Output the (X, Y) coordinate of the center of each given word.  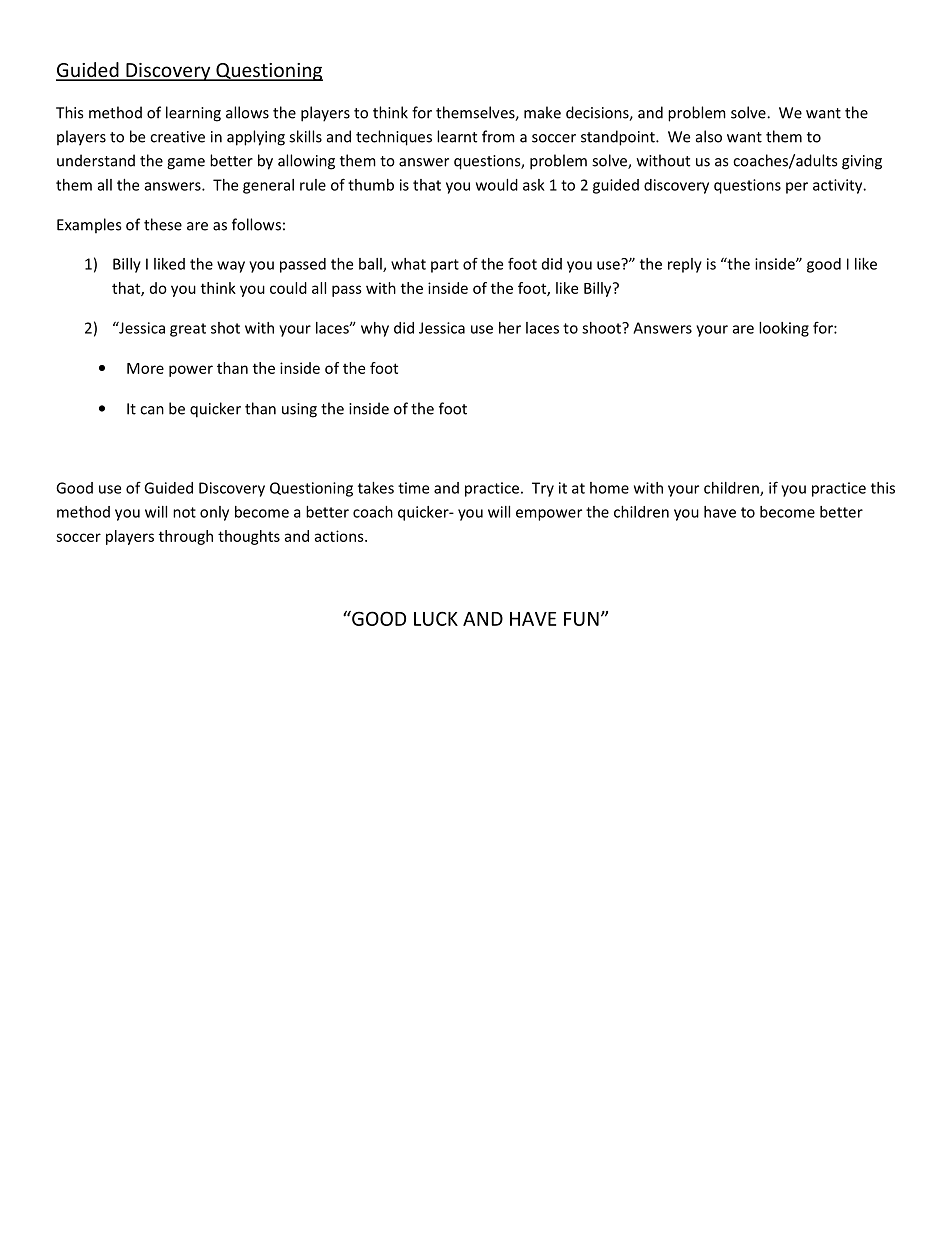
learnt (457, 136)
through (186, 537)
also (709, 136)
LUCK (436, 618)
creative (177, 137)
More (145, 368)
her (510, 328)
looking (784, 329)
